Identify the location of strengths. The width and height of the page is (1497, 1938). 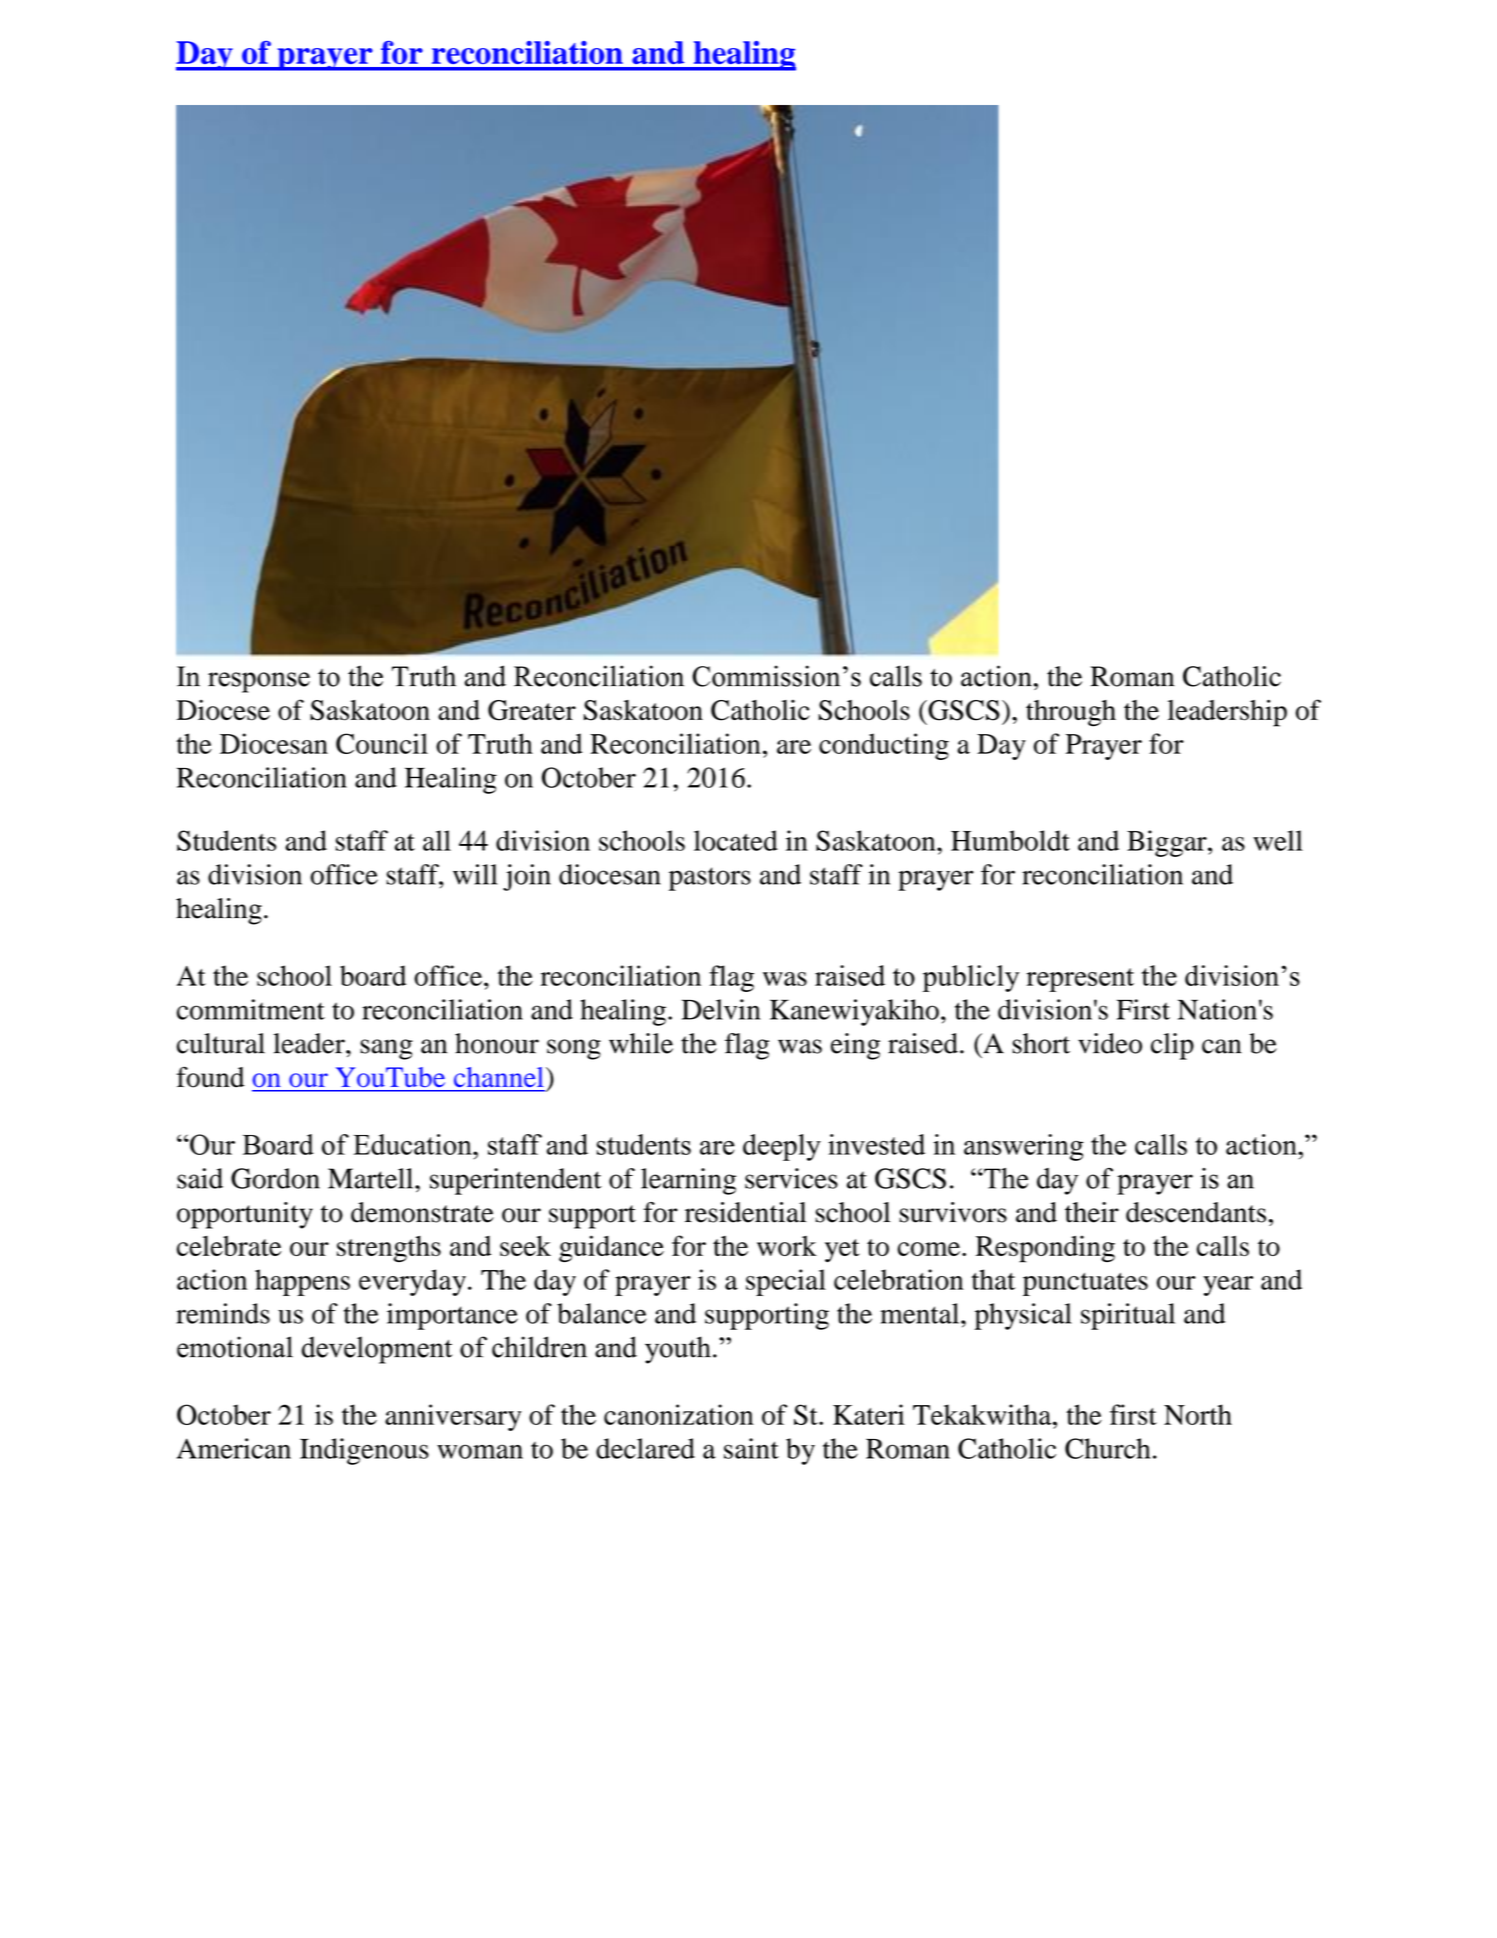
(389, 1249).
